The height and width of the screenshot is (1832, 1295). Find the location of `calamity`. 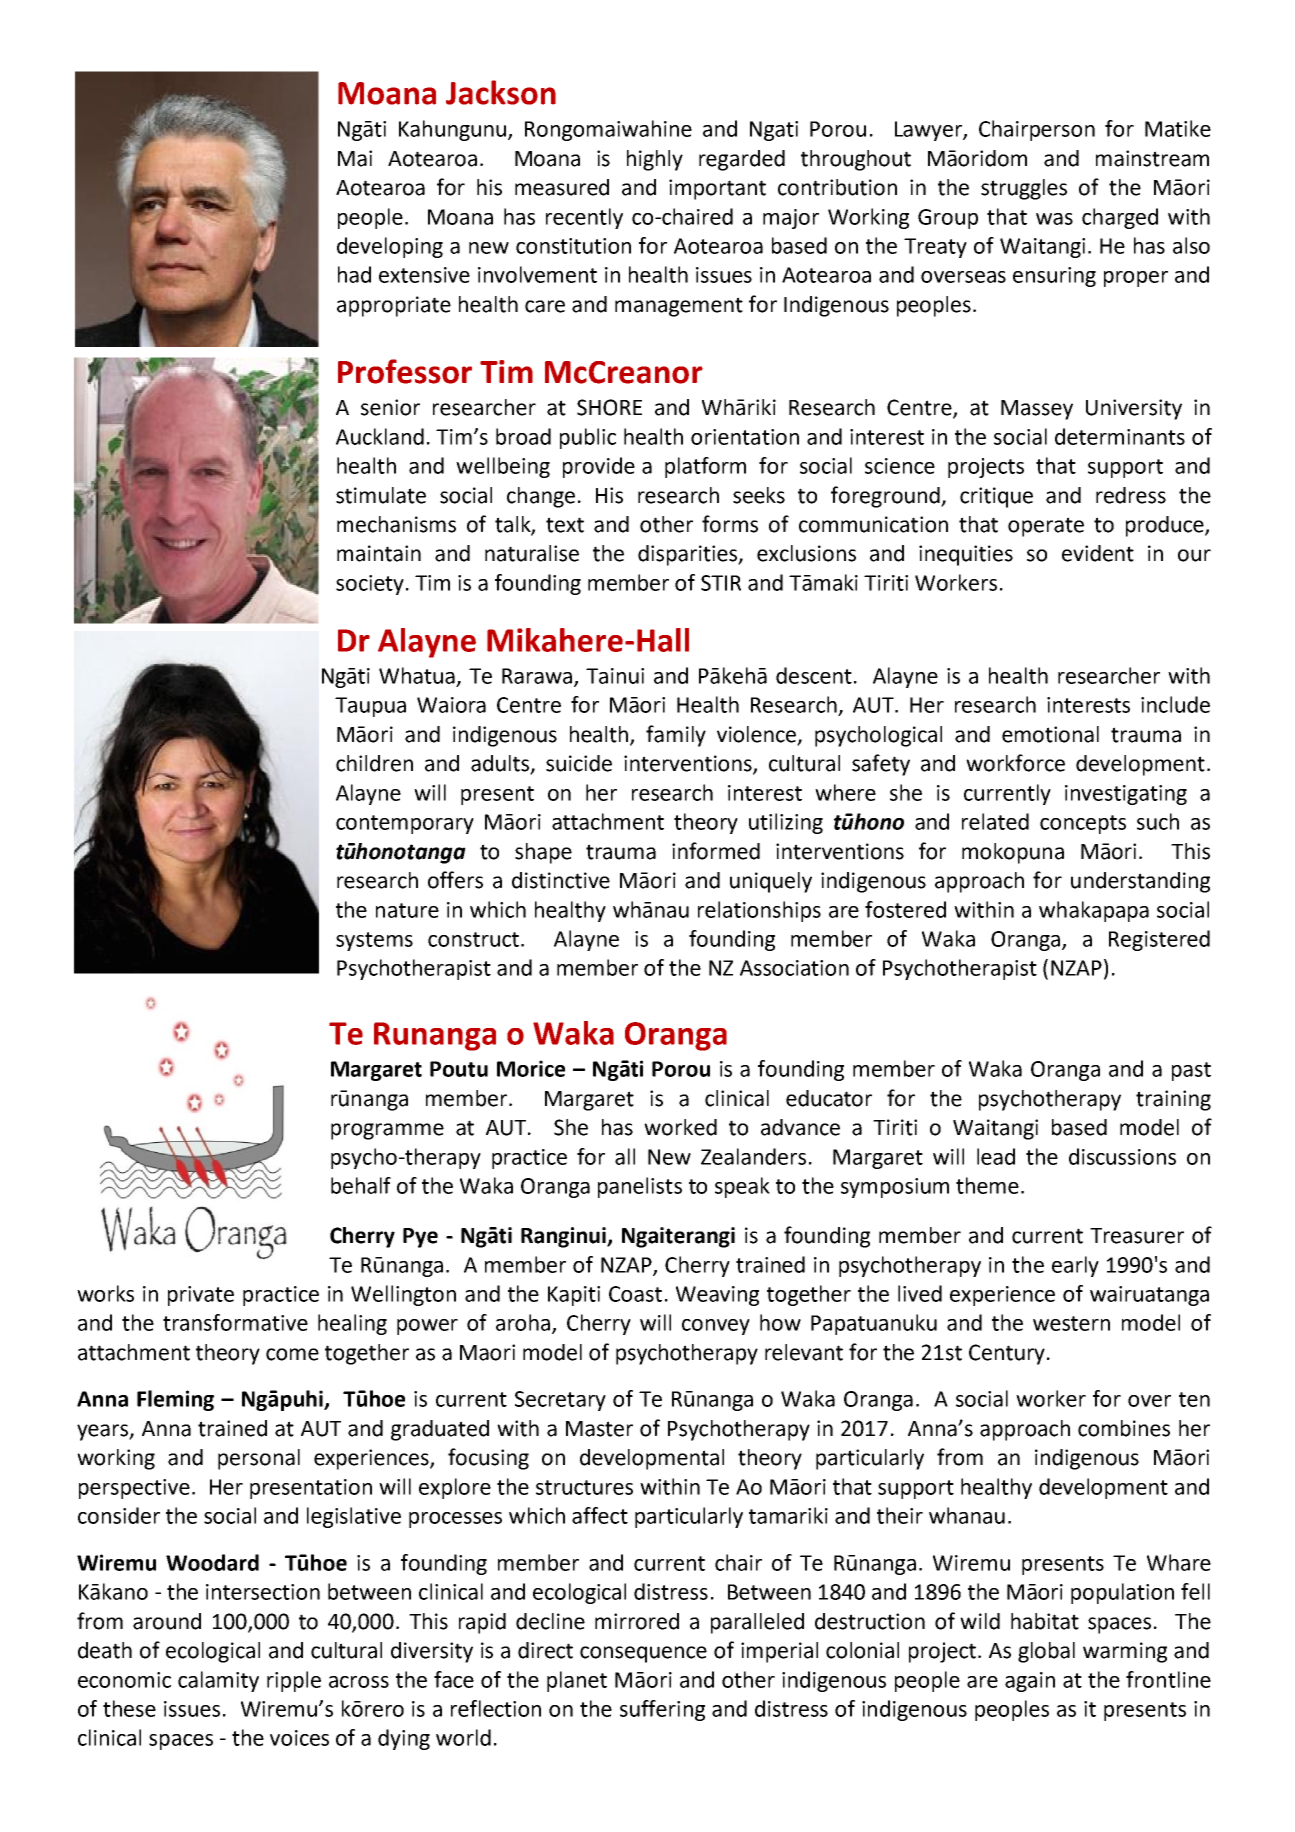

calamity is located at coordinates (218, 1681).
